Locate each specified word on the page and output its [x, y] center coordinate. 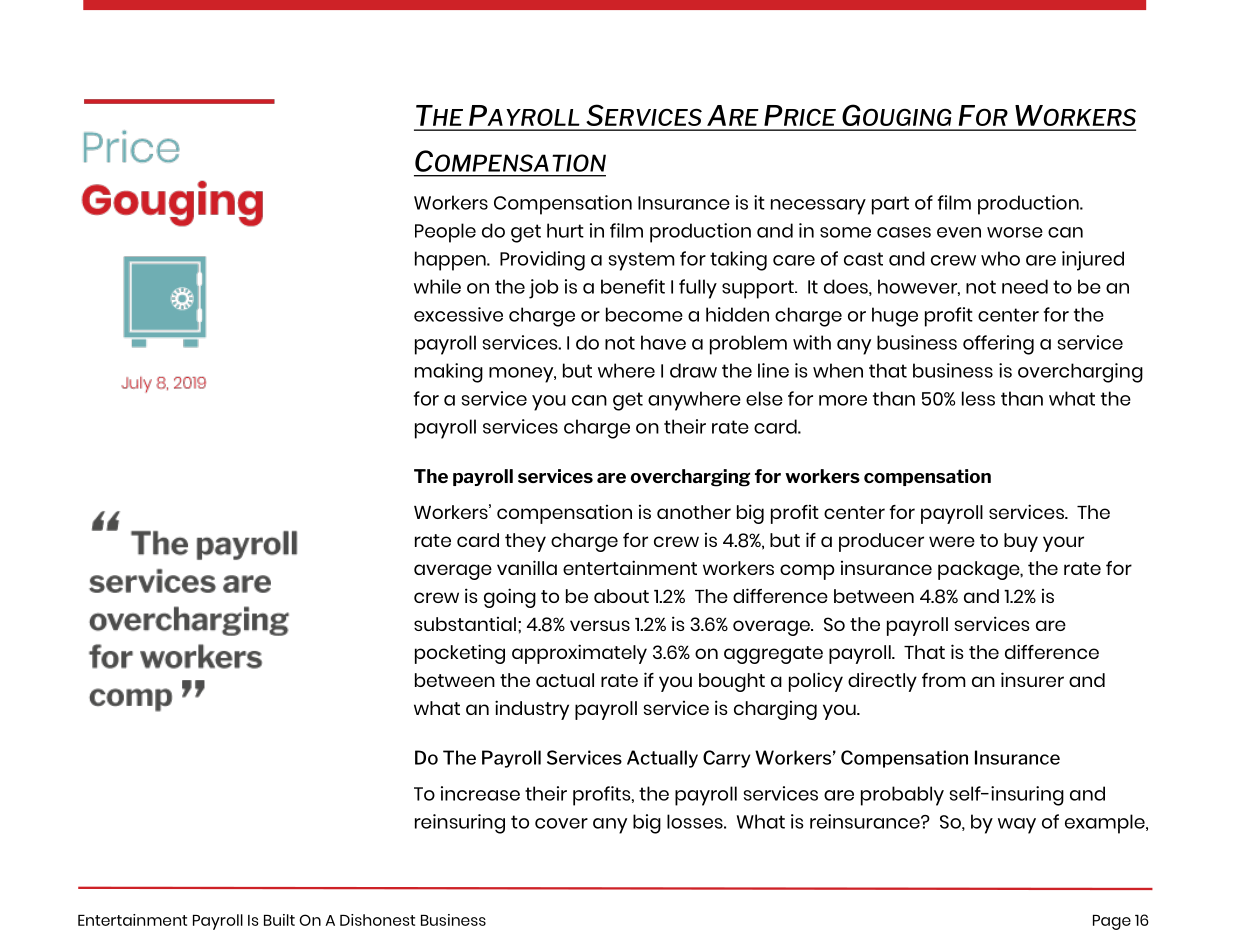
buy [1021, 542]
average [453, 572]
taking [738, 261]
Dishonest [377, 920]
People [445, 233]
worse [1015, 232]
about [621, 596]
